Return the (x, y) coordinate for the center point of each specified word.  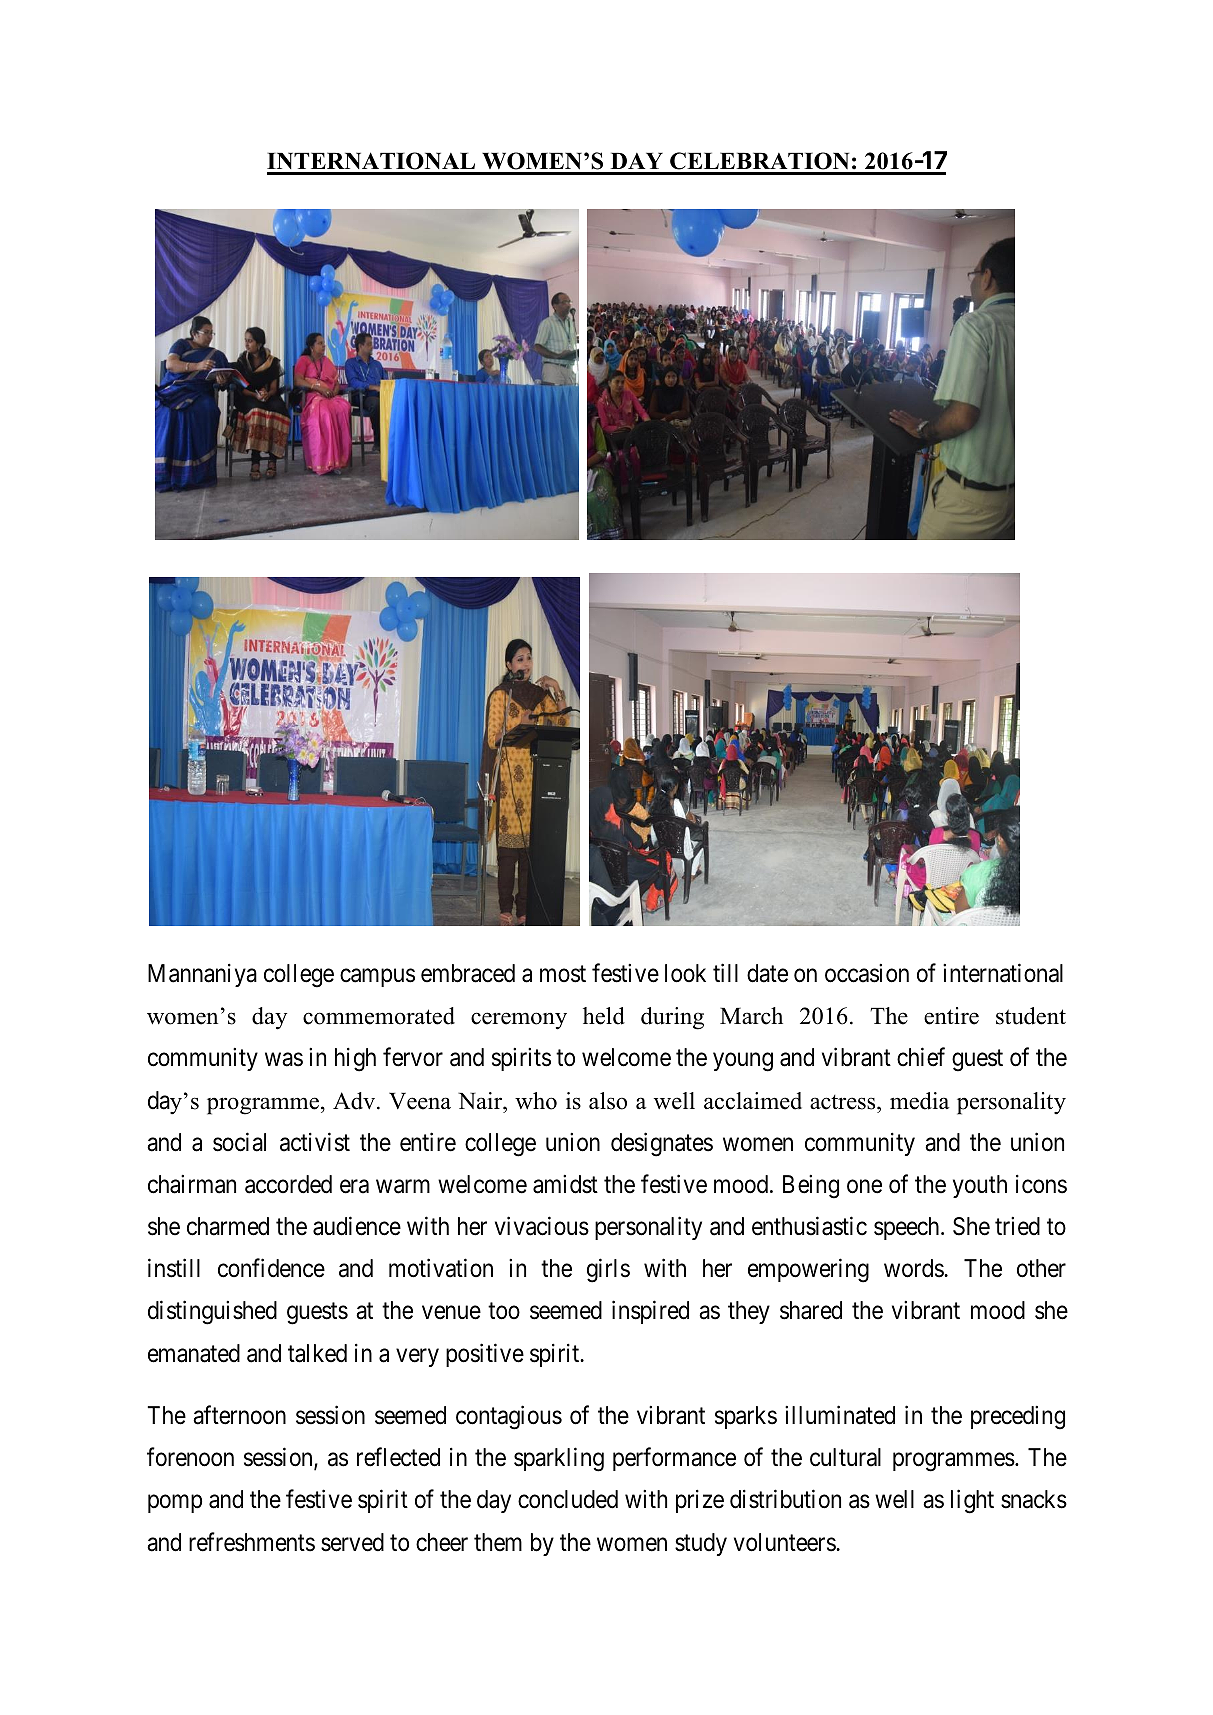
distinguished (212, 1313)
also (608, 1101)
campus (377, 978)
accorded (288, 1184)
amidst (565, 1184)
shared (811, 1310)
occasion (867, 973)
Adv (355, 1101)
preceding (1018, 1418)
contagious (509, 1417)
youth (980, 1186)
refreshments (252, 1542)
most (563, 974)
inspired (650, 1312)
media (919, 1101)
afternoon (239, 1415)
